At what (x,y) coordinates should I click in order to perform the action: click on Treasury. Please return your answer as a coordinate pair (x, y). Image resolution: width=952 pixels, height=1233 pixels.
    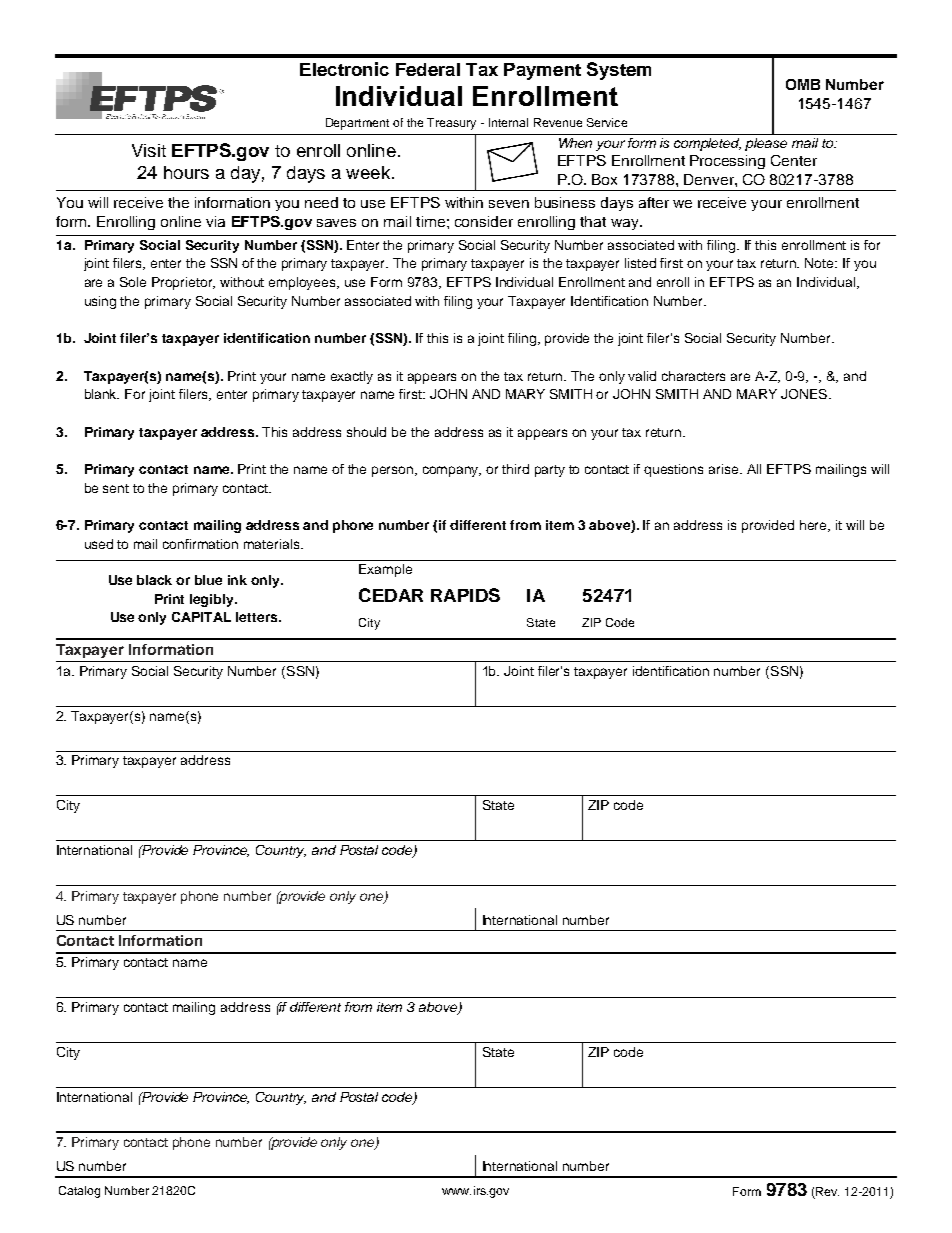
    Looking at the image, I should click on (451, 124).
